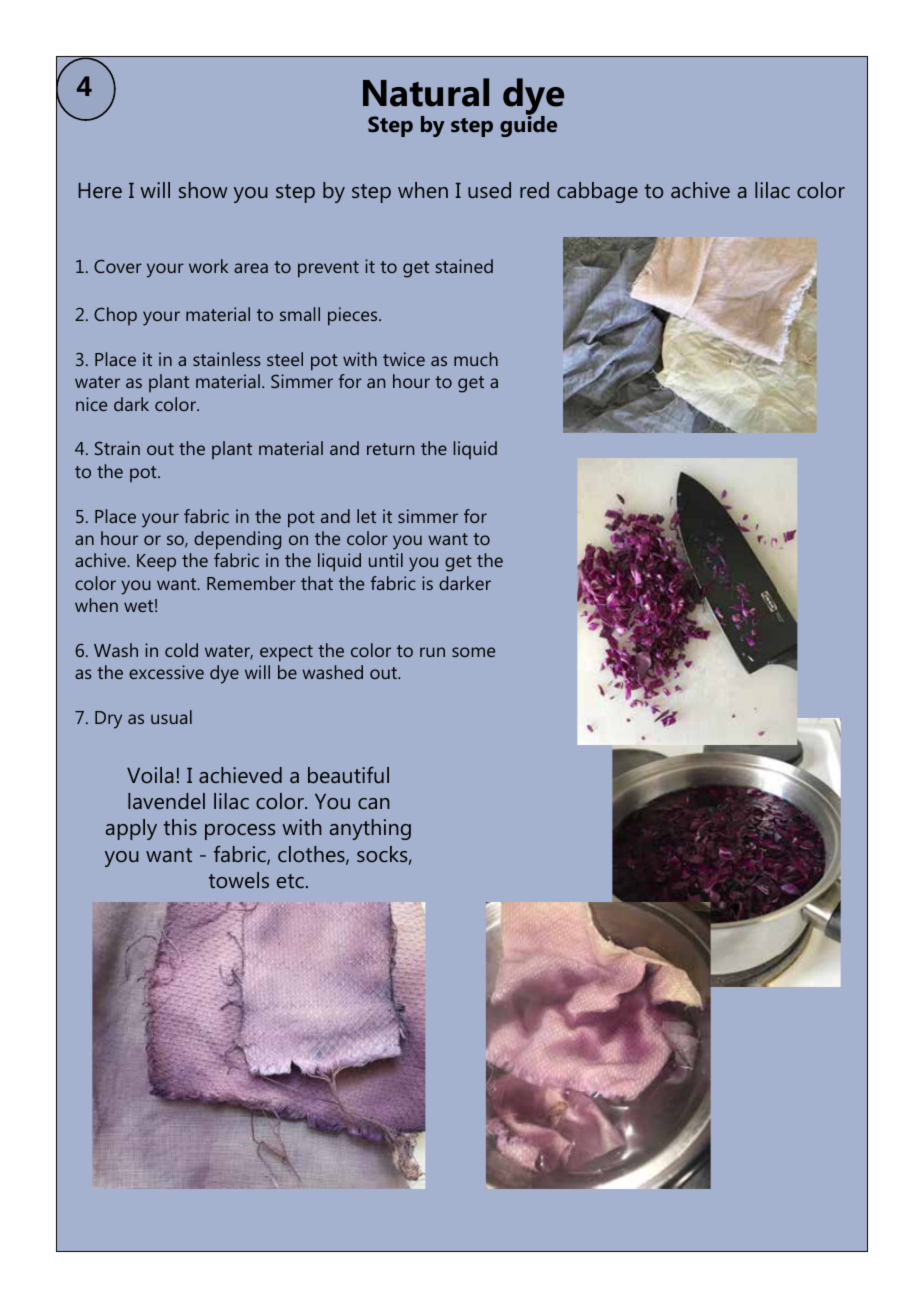 Image resolution: width=924 pixels, height=1308 pixels. Describe the element at coordinates (290, 881) in the image. I see `etc` at that location.
